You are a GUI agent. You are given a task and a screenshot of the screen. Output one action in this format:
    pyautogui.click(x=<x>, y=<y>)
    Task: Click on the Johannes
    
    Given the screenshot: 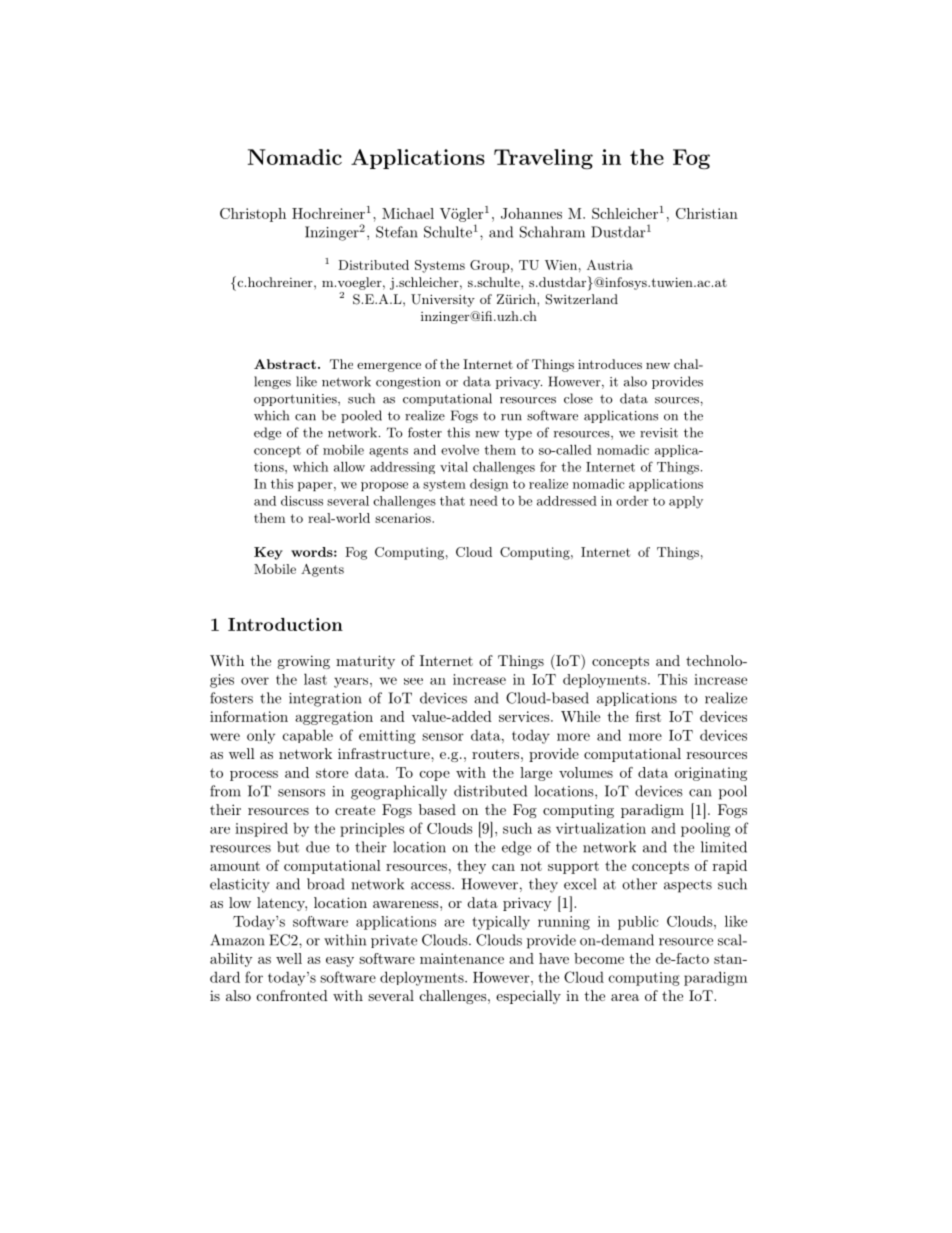 What is the action you would take?
    pyautogui.click(x=531, y=213)
